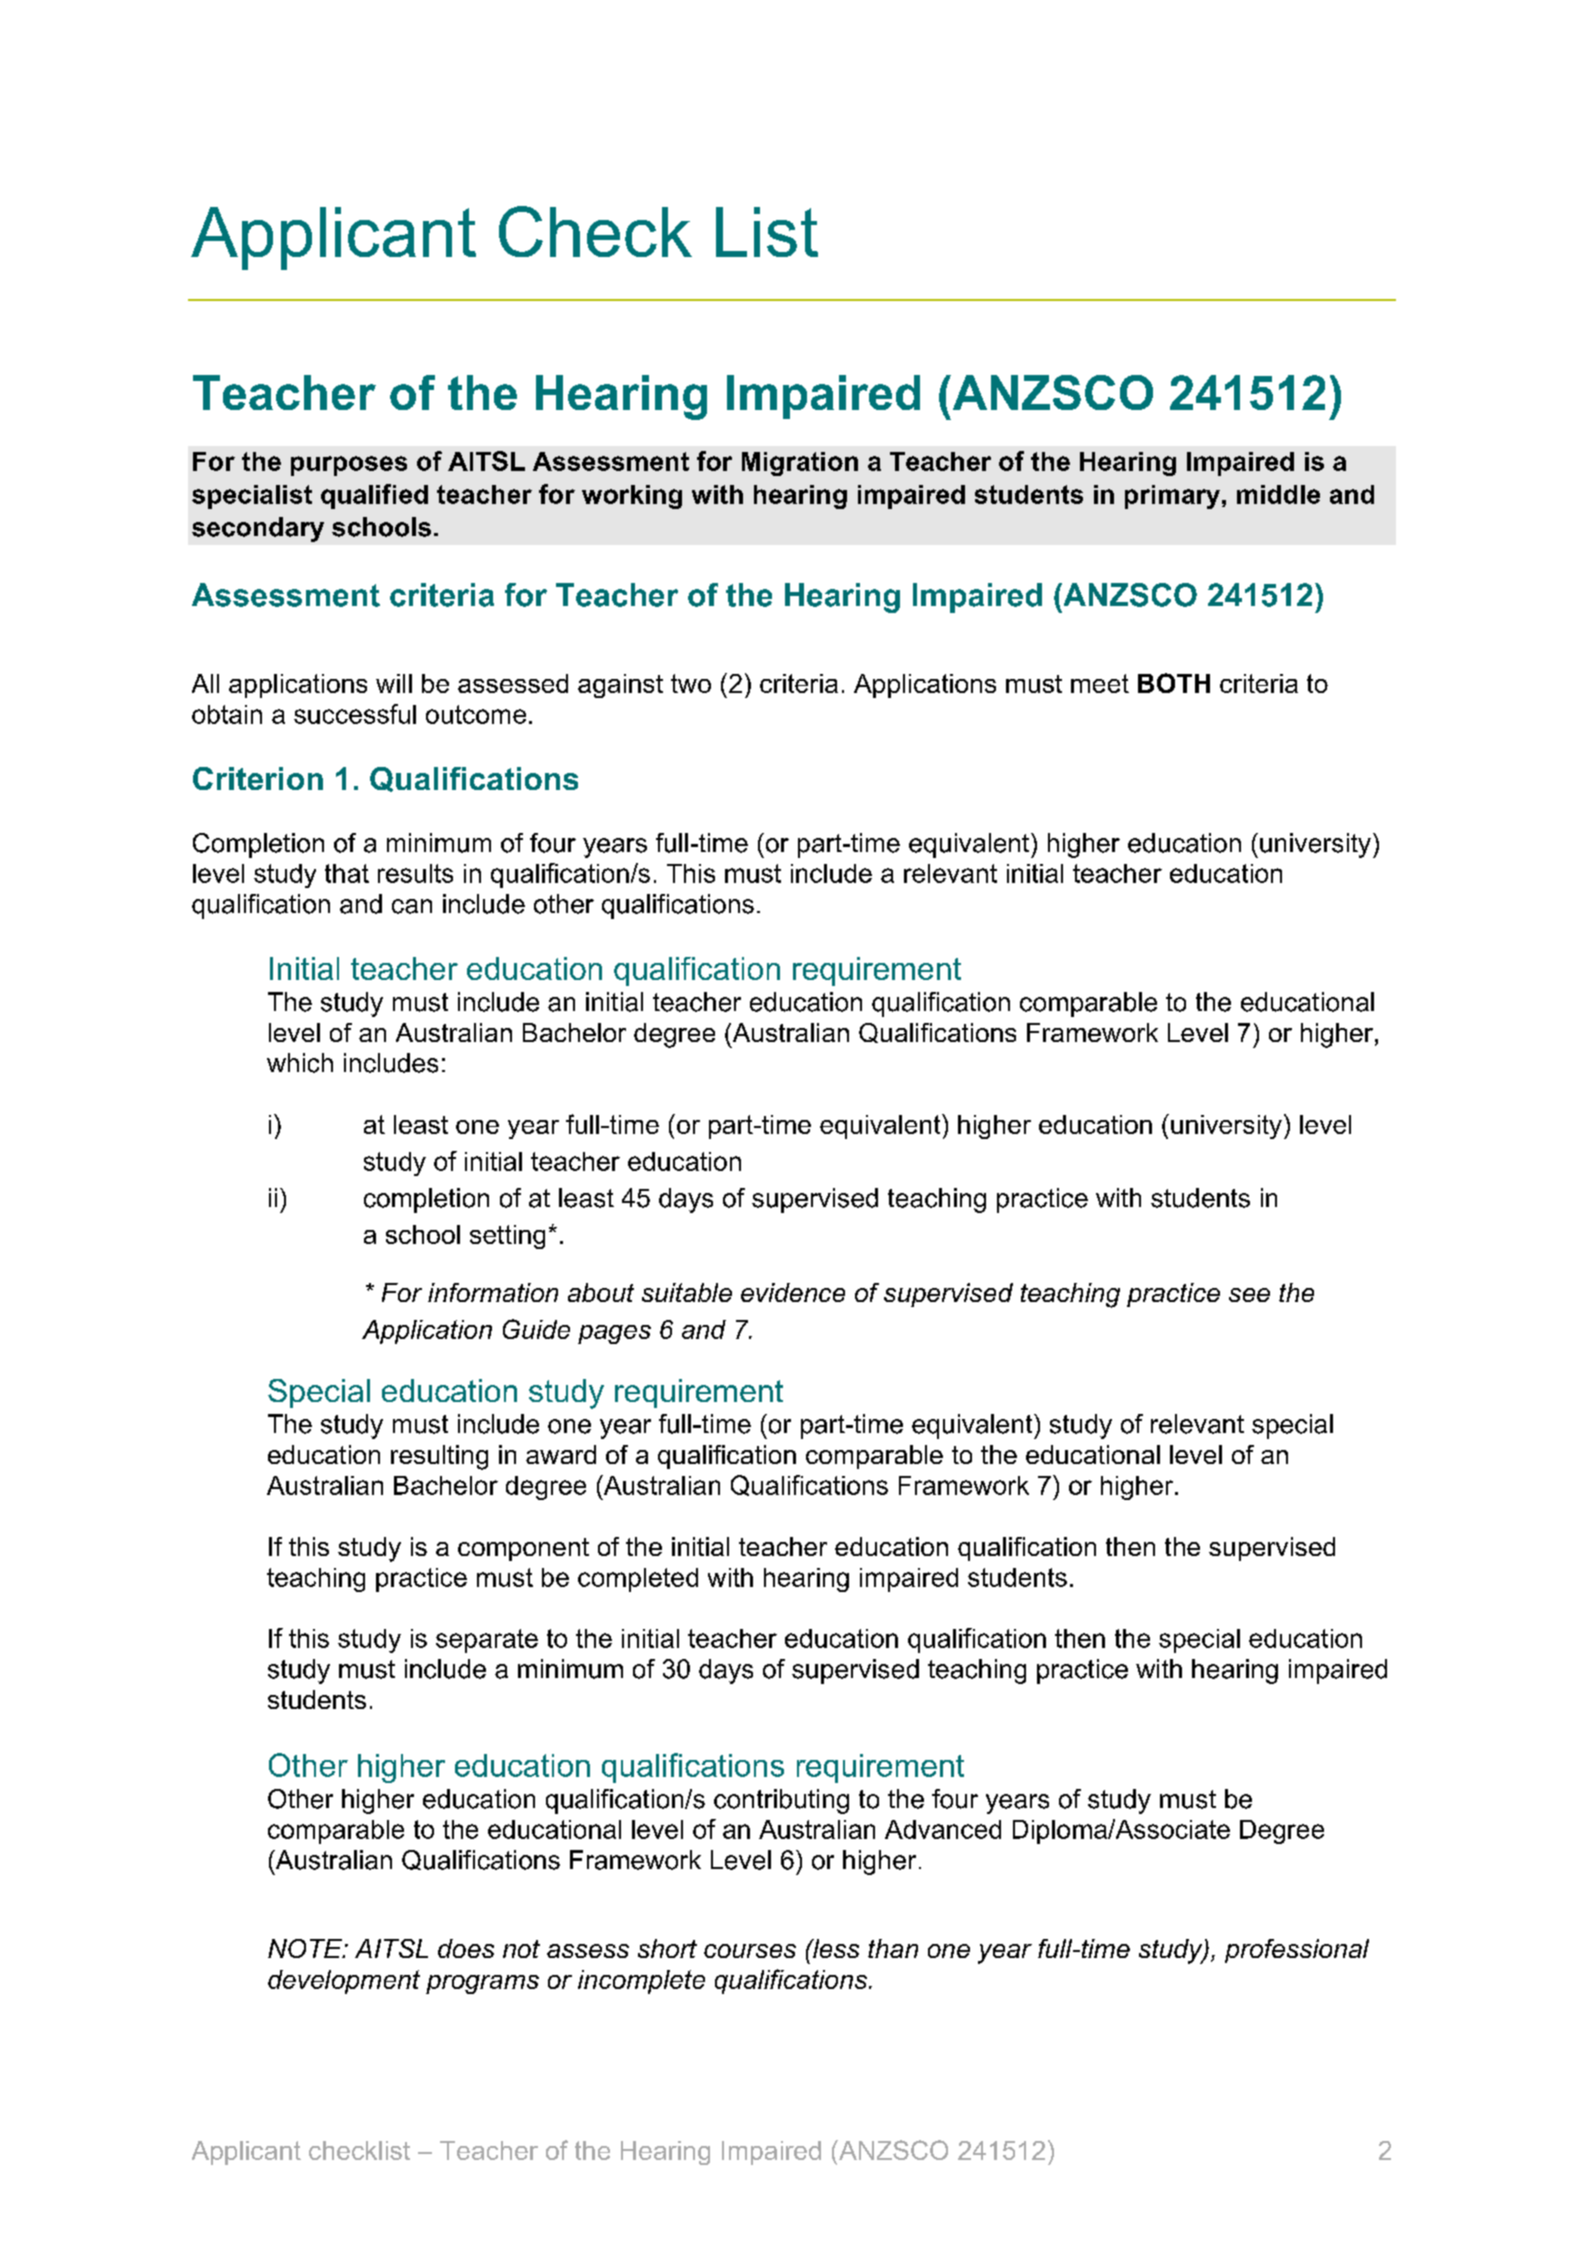 The height and width of the screenshot is (2241, 1584). I want to click on completed, so click(638, 1580).
